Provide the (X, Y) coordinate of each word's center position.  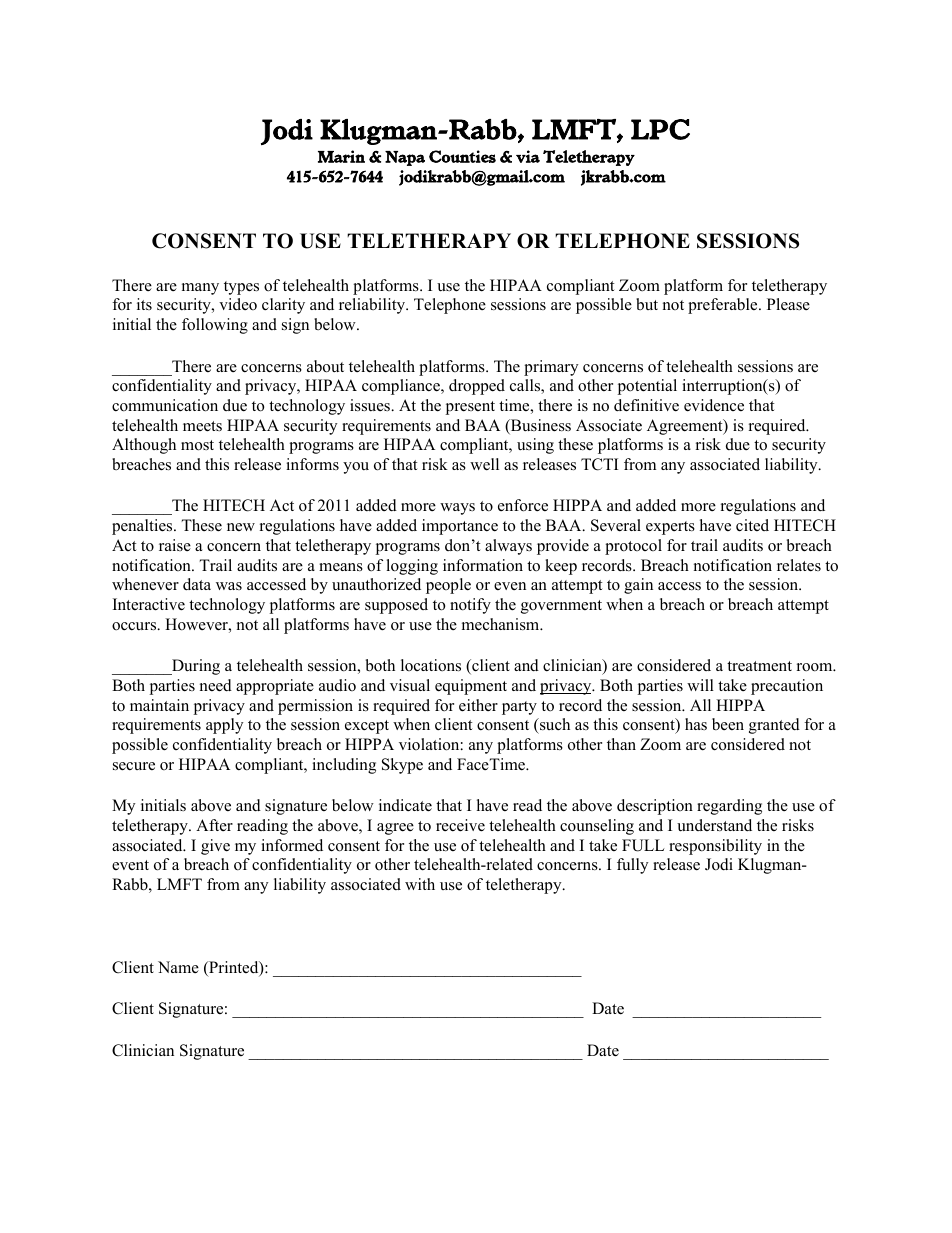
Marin (341, 156)
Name (178, 967)
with (420, 884)
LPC (660, 129)
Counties (462, 156)
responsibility (715, 847)
